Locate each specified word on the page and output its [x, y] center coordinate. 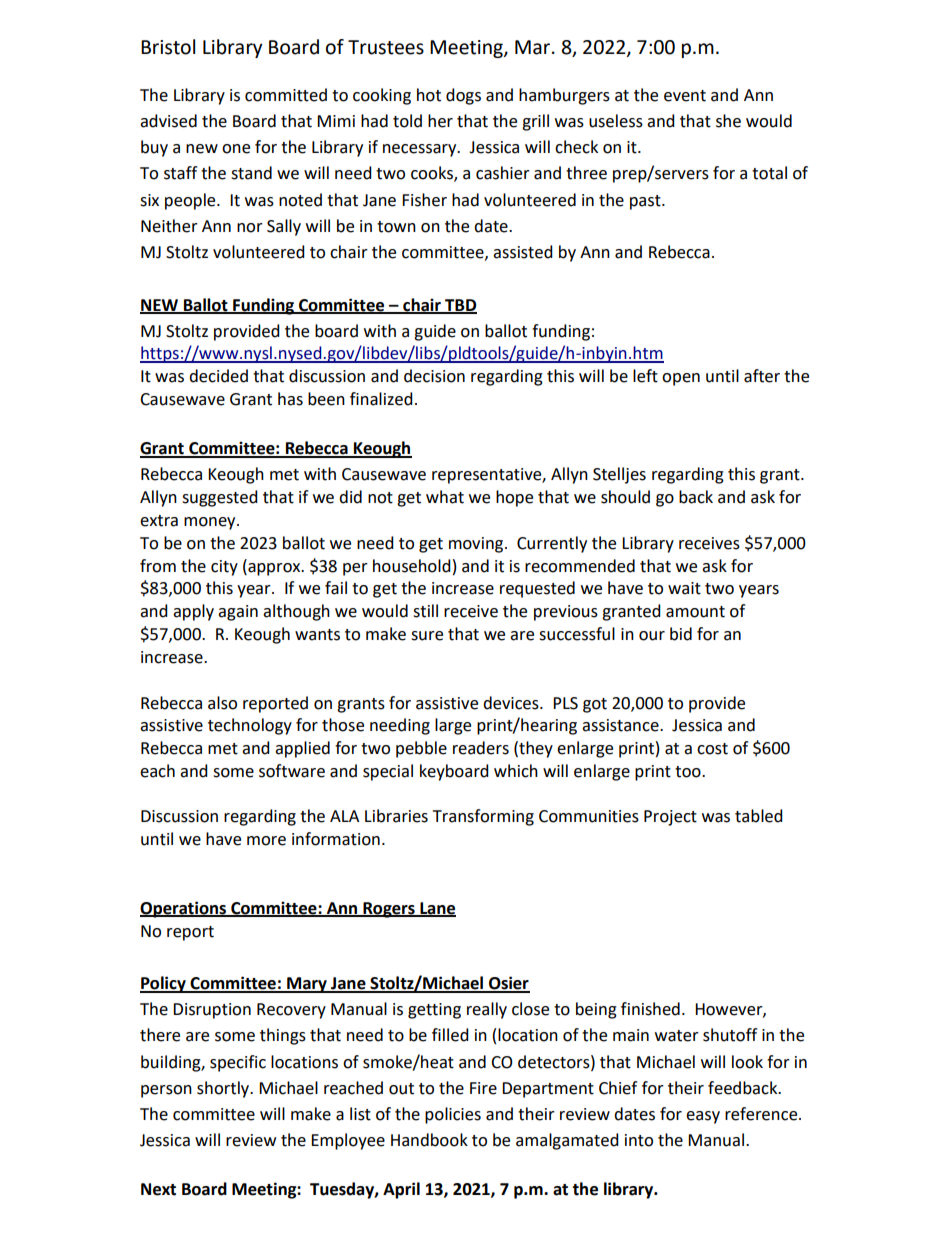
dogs [463, 96]
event [685, 96]
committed [286, 95]
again [238, 613]
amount [695, 612]
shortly [224, 1089]
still [425, 611]
